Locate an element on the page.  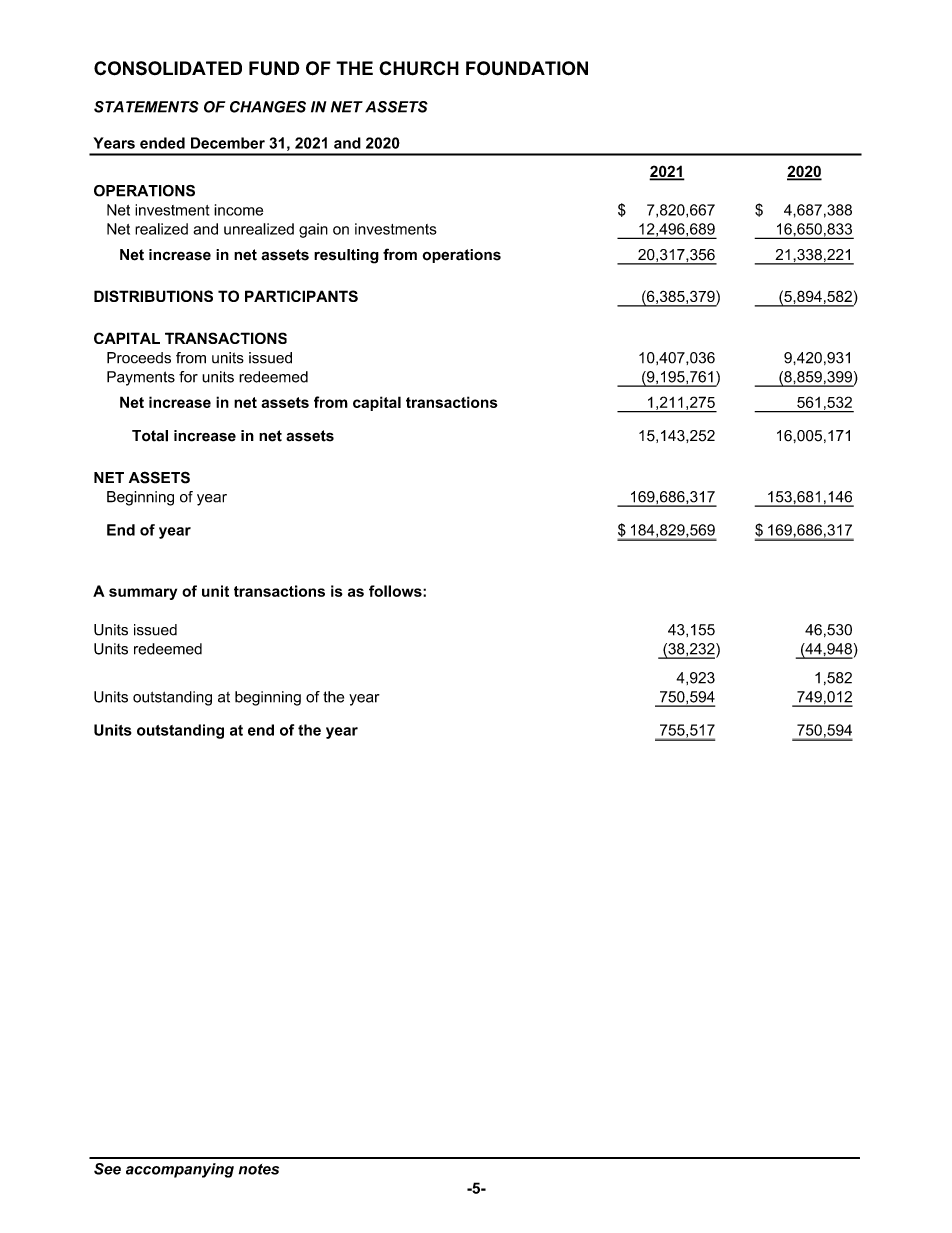
accompanying is located at coordinates (180, 1170).
